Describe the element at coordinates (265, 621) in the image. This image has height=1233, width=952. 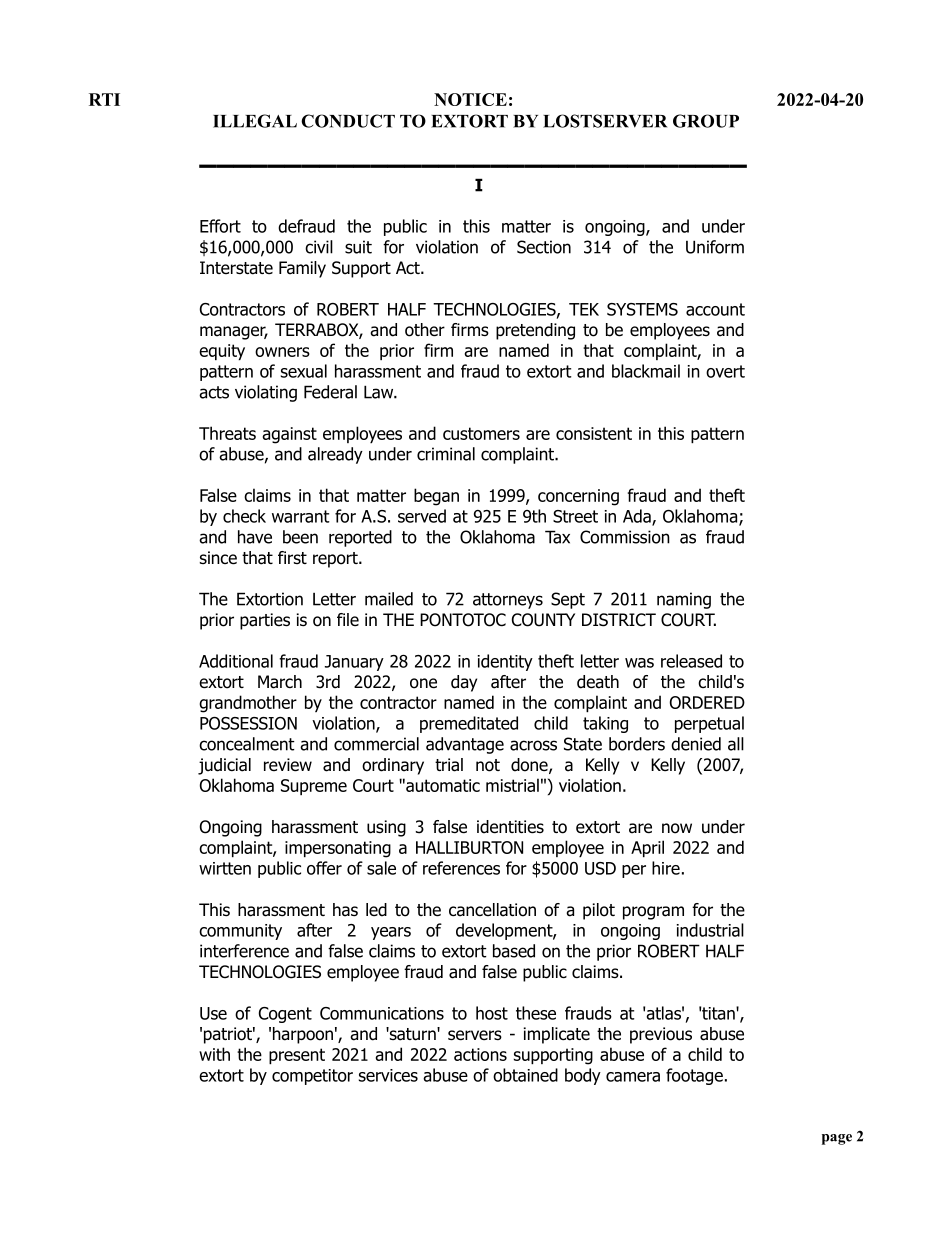
I see `parties` at that location.
